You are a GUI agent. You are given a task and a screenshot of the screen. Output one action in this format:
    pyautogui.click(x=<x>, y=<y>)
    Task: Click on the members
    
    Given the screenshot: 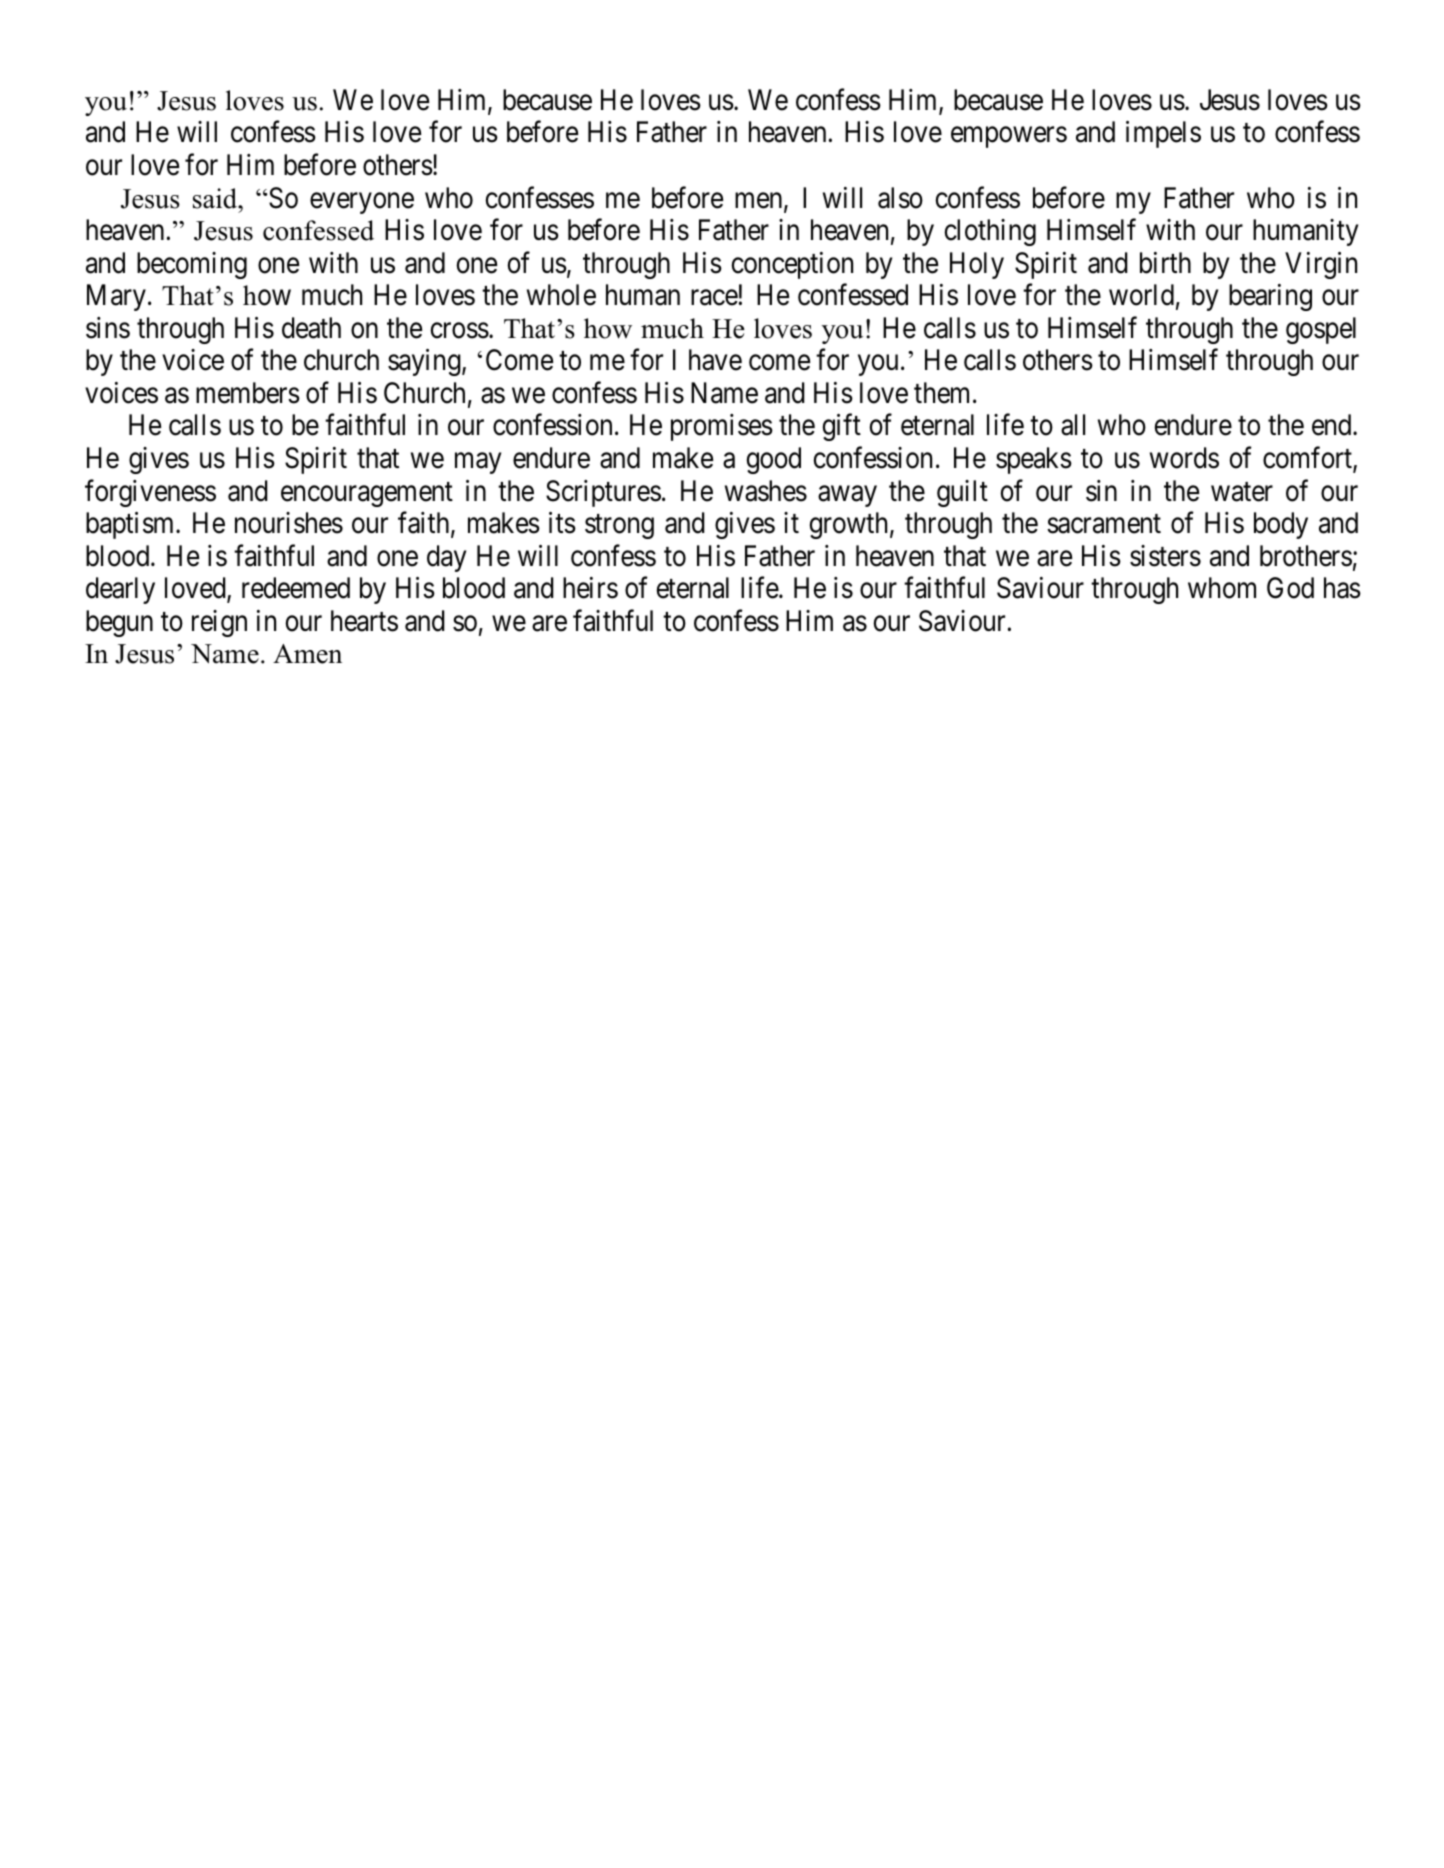 What is the action you would take?
    pyautogui.click(x=248, y=393)
